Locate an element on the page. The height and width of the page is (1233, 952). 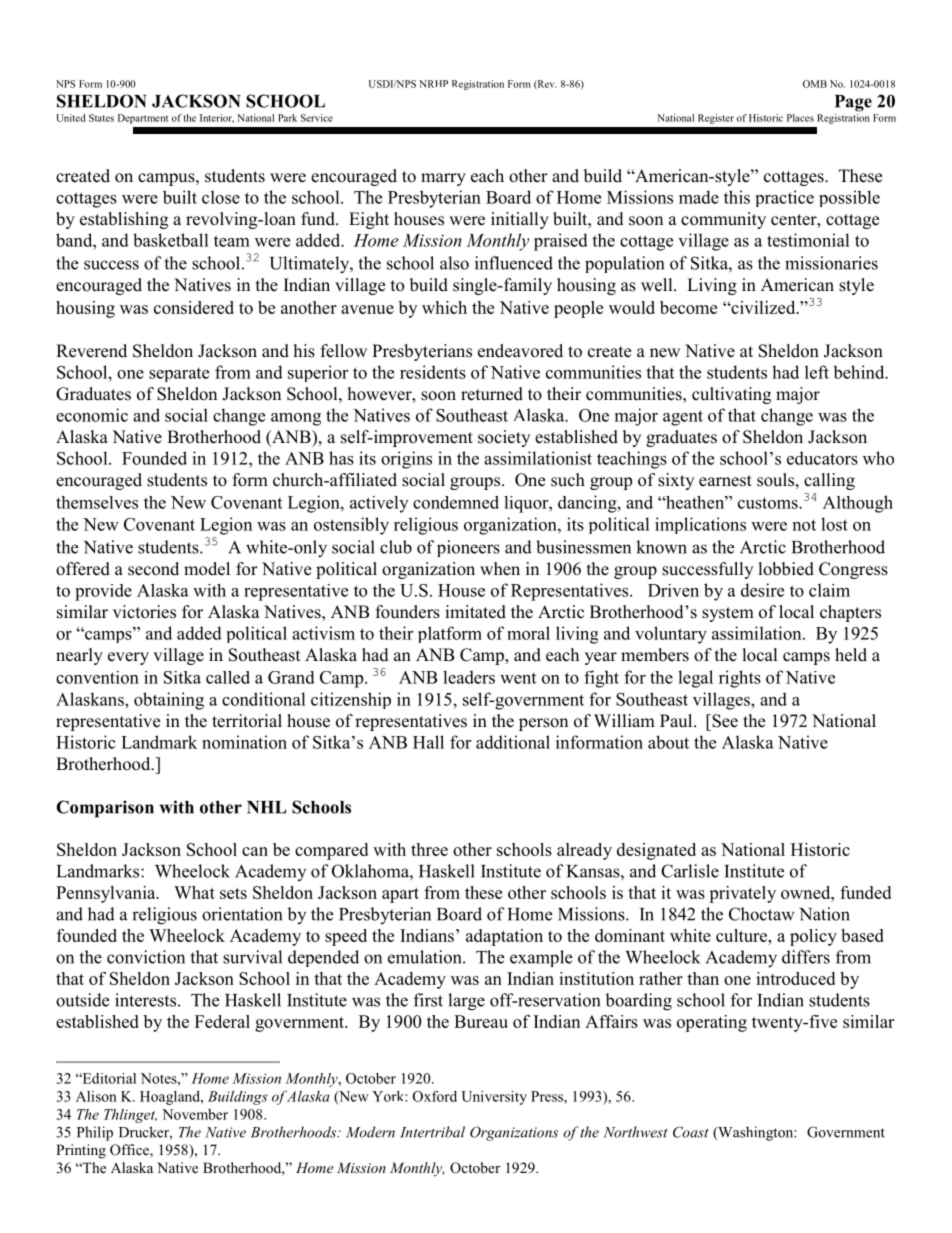
November is located at coordinates (195, 1114).
